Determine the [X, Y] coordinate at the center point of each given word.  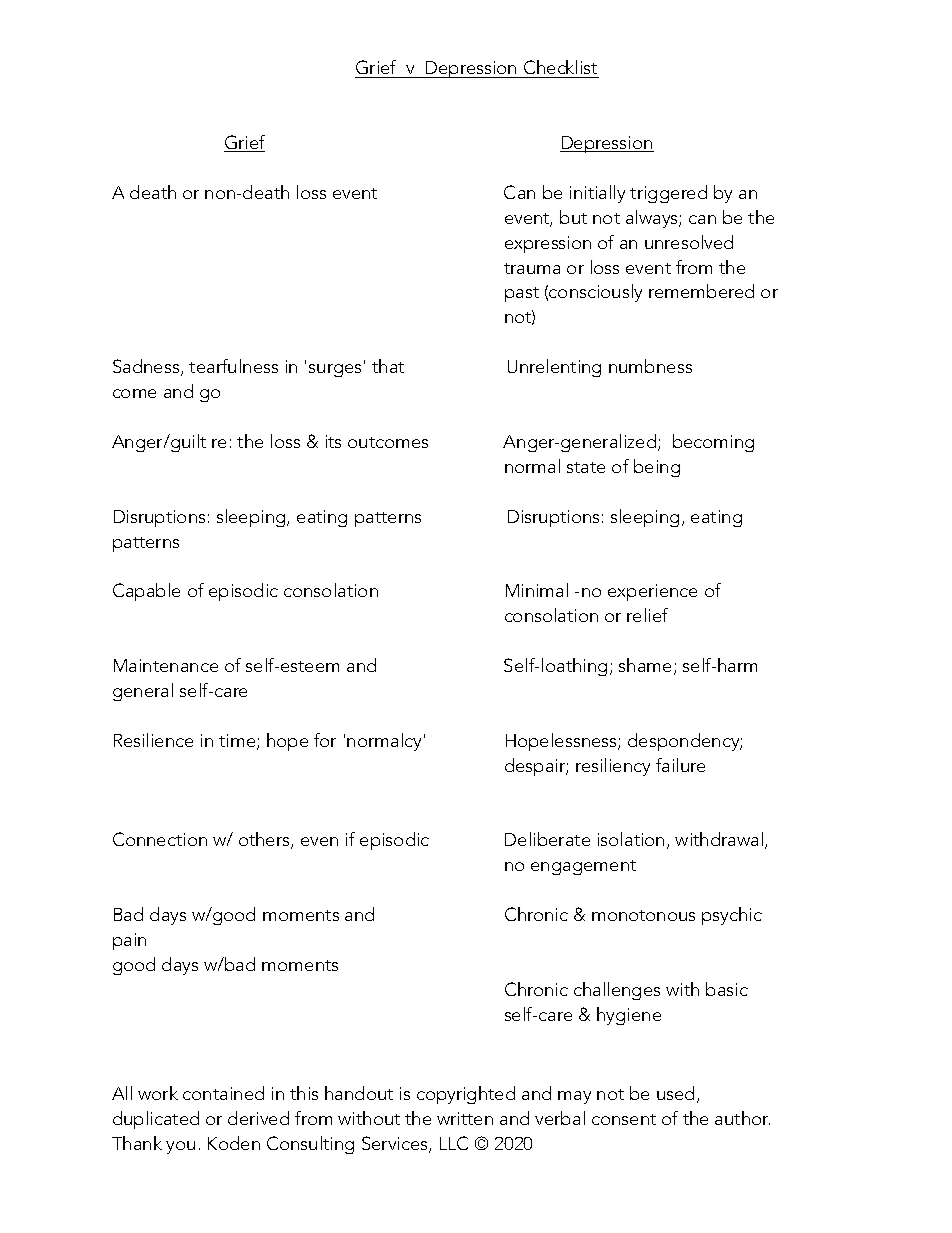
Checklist [560, 69]
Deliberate [547, 839]
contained [223, 1093]
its [333, 441]
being [657, 468]
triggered [668, 194]
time [238, 742]
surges [335, 370]
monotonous [643, 915]
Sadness [147, 367]
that [388, 366]
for [325, 740]
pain [129, 941]
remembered [701, 291]
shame [647, 666]
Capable [146, 592]
